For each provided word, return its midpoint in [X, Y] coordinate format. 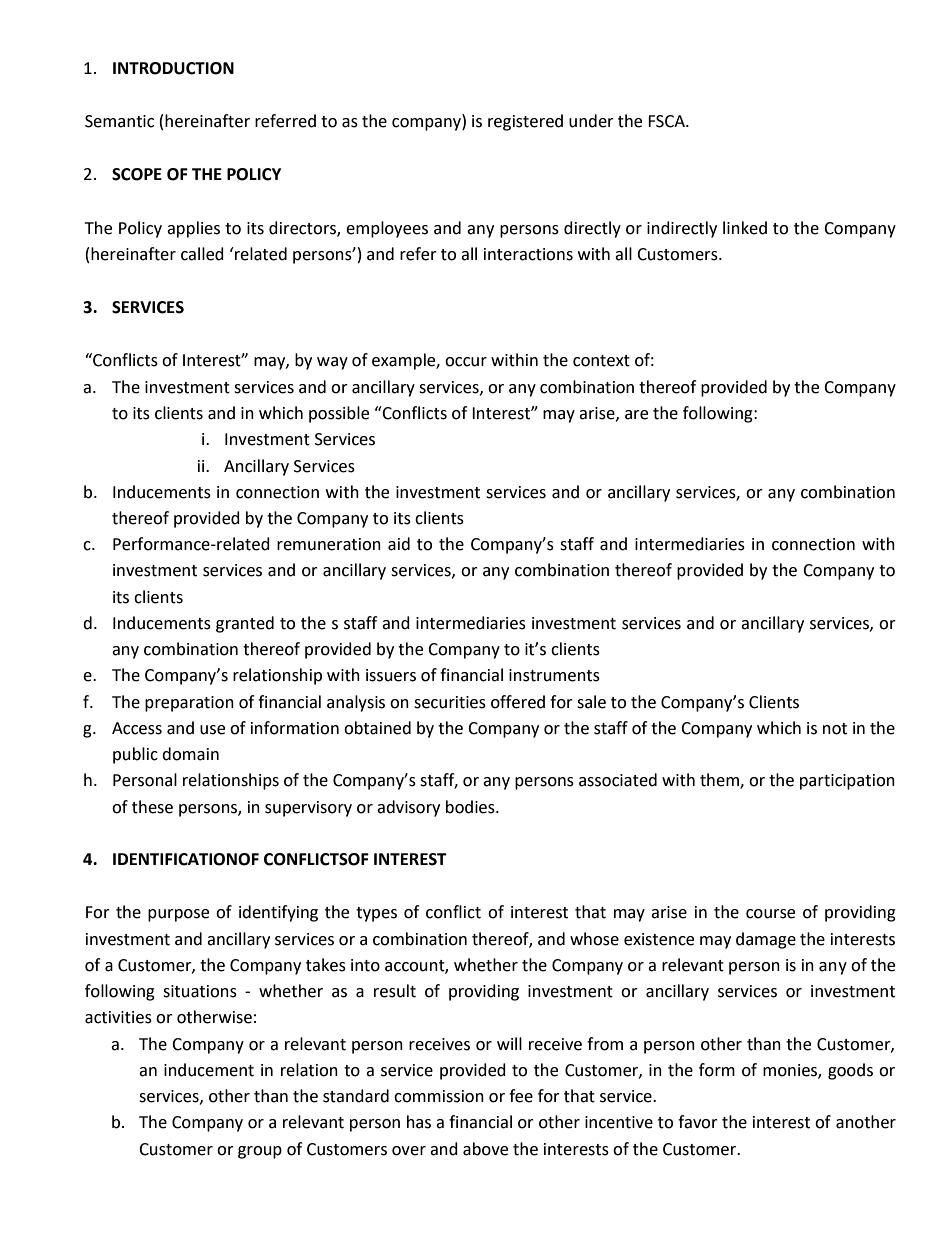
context [601, 361]
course [770, 914]
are [636, 415]
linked [745, 228]
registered [525, 122]
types [376, 914]
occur [466, 362]
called [202, 254]
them [720, 781]
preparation [189, 704]
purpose [178, 915]
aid [399, 544]
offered [518, 702]
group [260, 1152]
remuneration [329, 544]
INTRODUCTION [173, 68]
